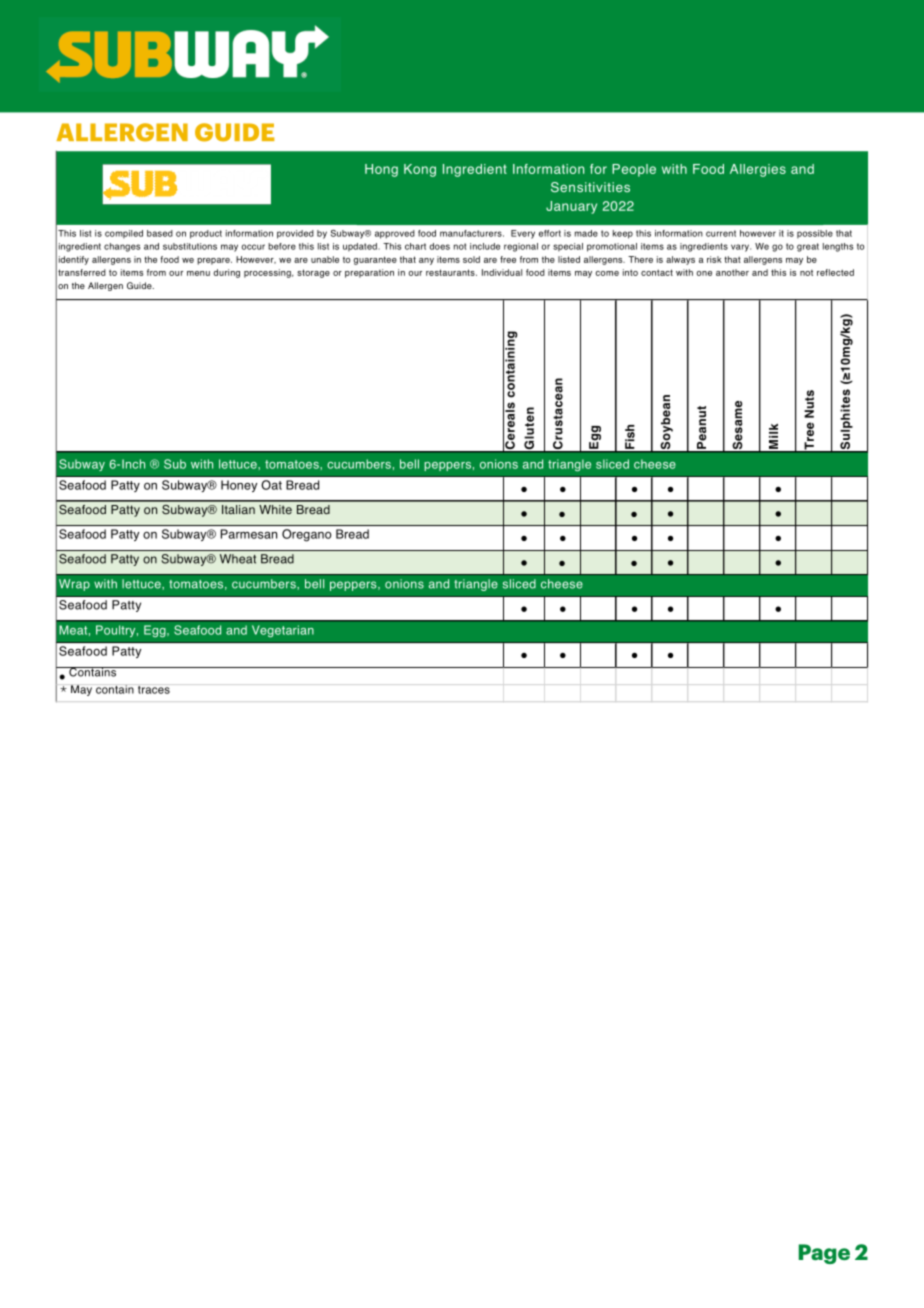 The height and width of the image is (1308, 924). Describe the element at coordinates (306, 535) in the image. I see `Oregano` at that location.
